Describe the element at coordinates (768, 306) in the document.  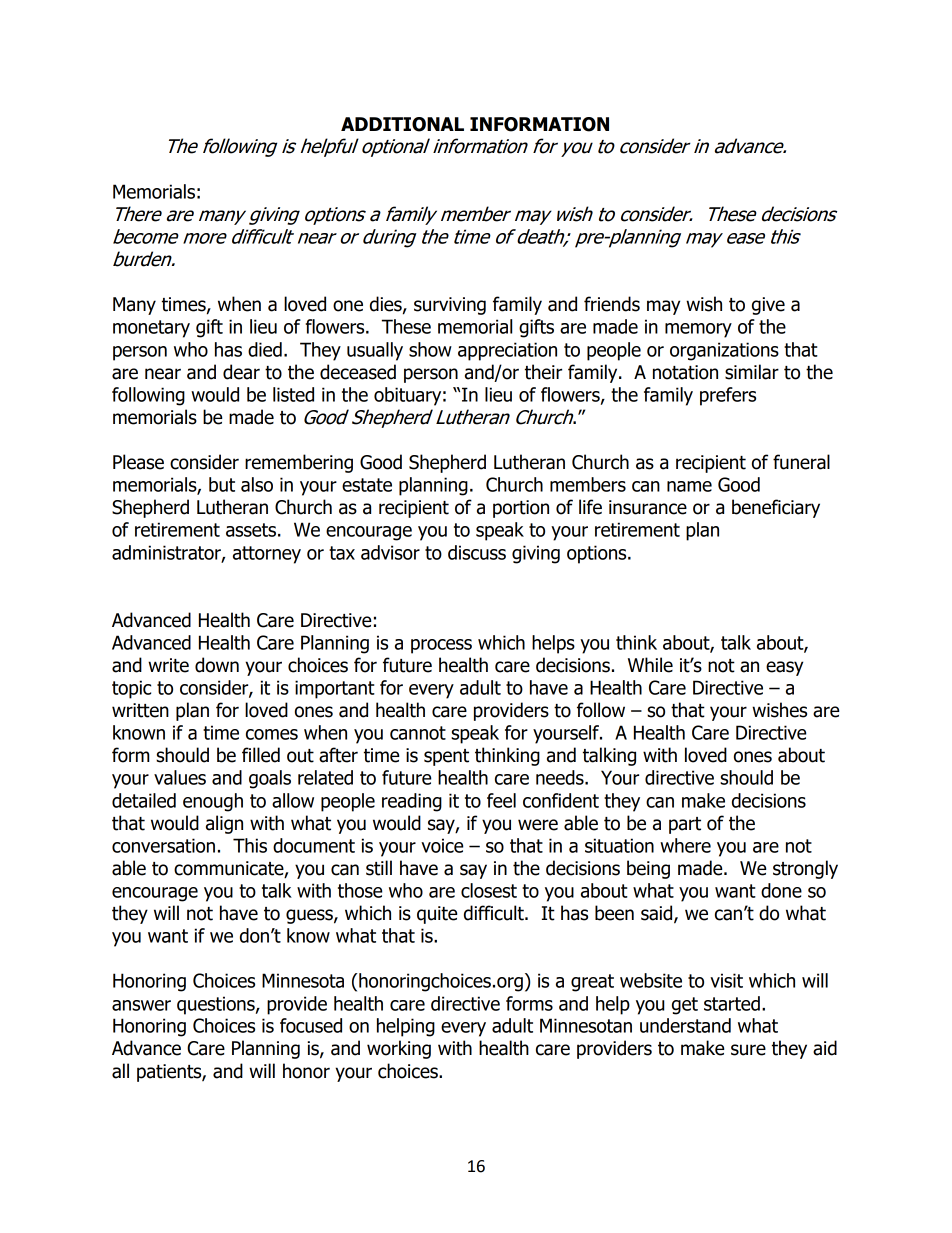
I see `give` at that location.
